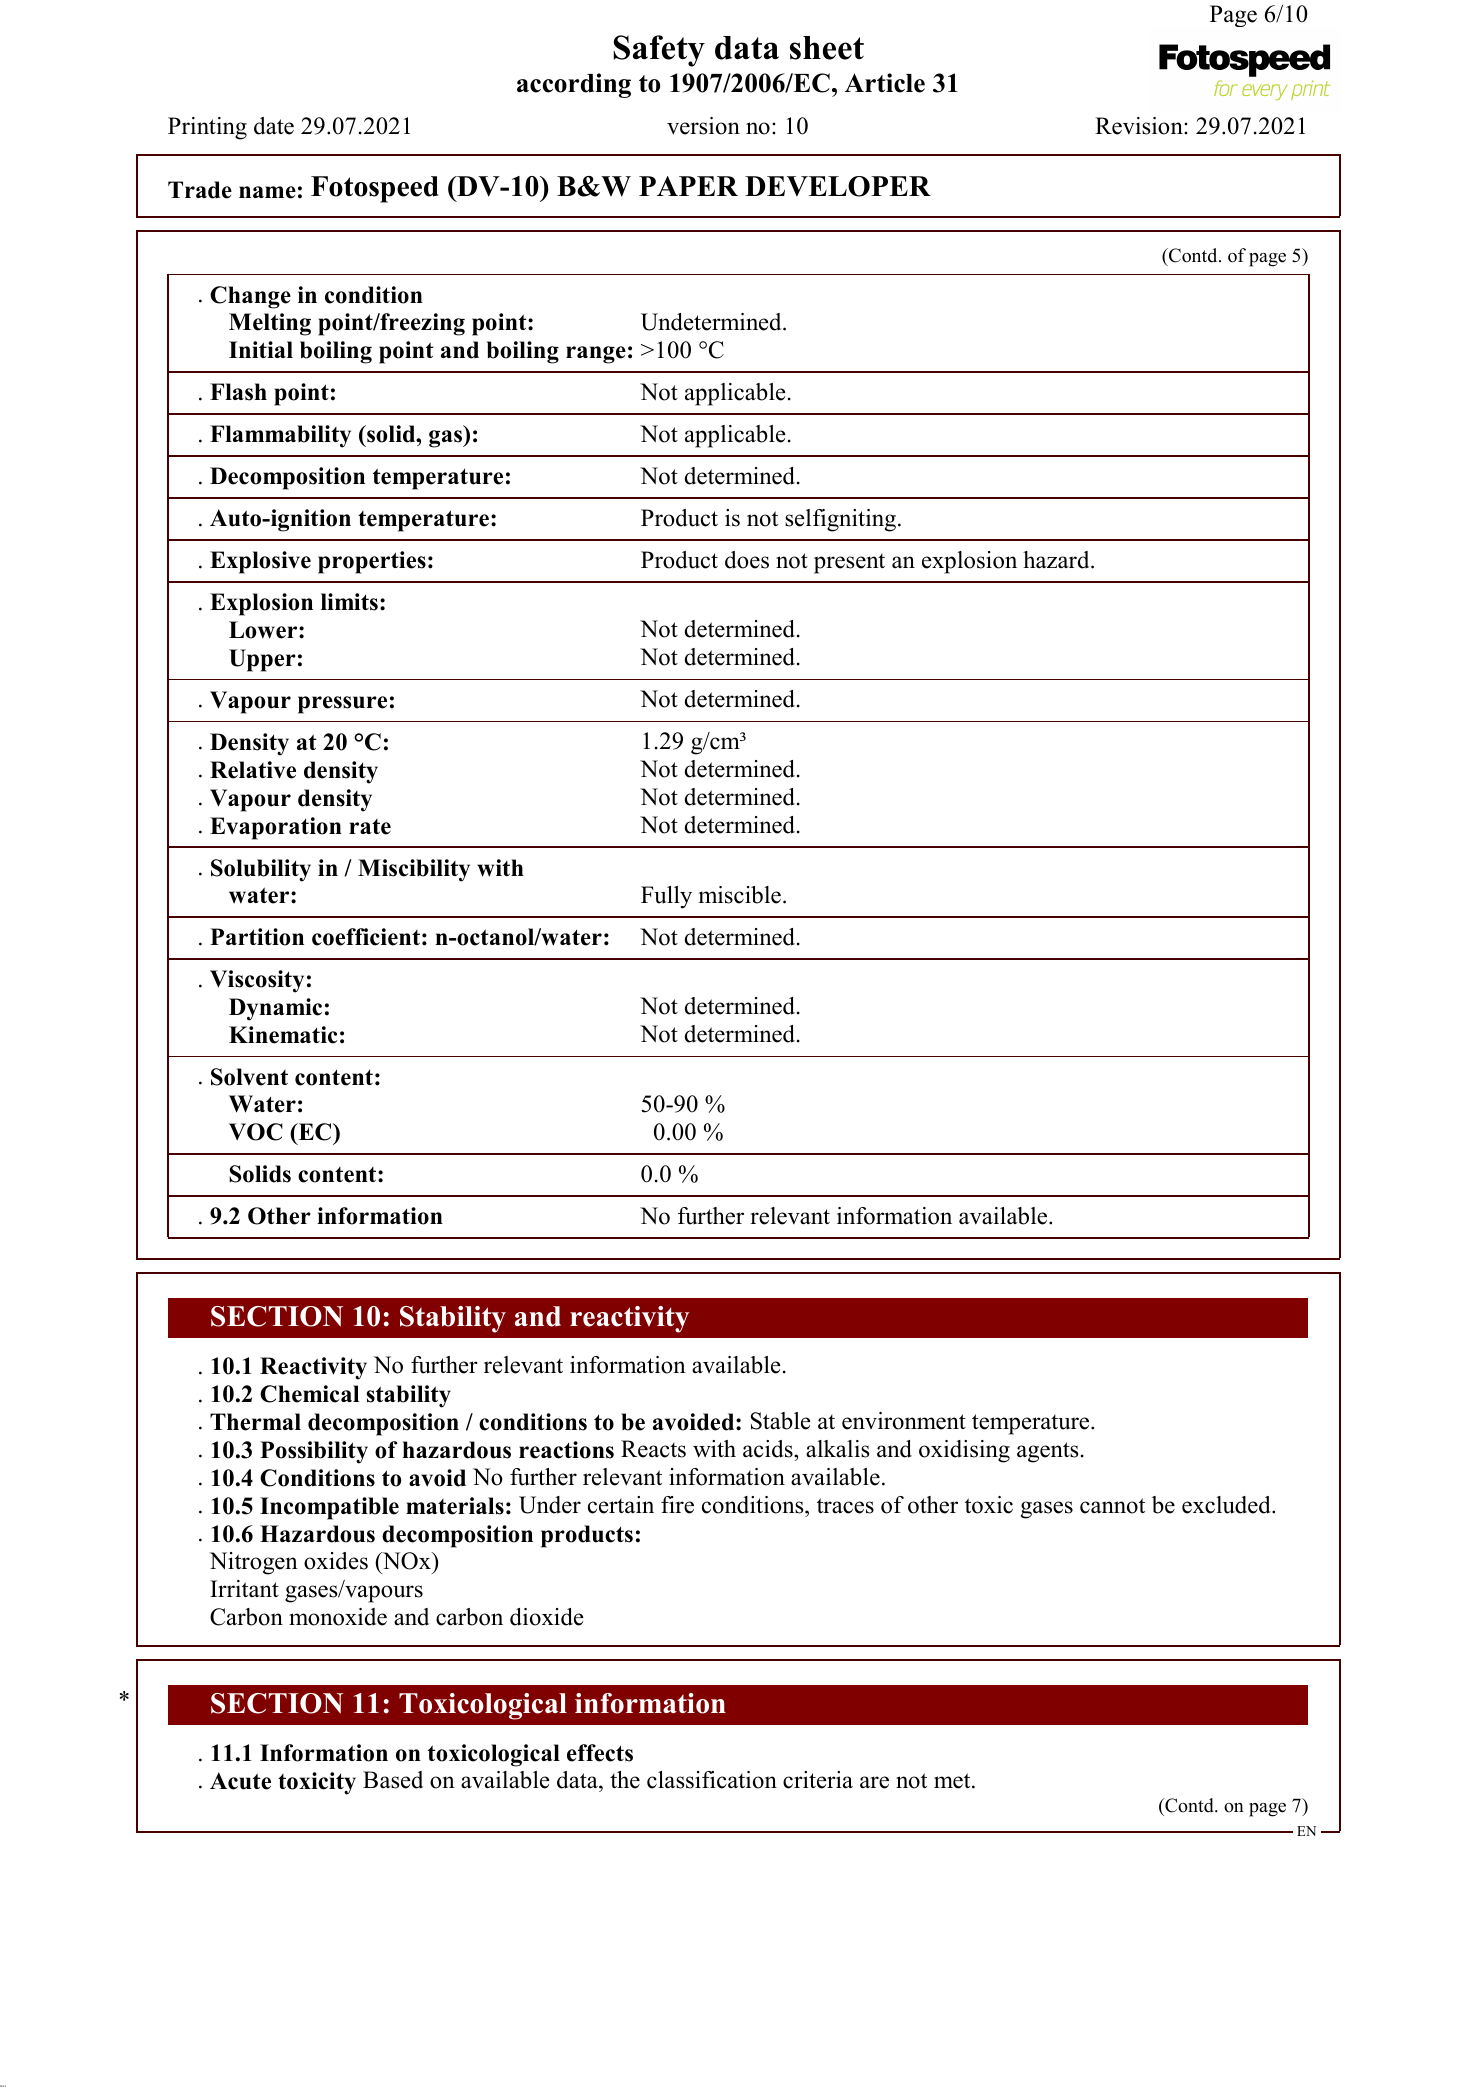 The image size is (1476, 2088). Describe the element at coordinates (703, 126) in the image. I see `version` at that location.
